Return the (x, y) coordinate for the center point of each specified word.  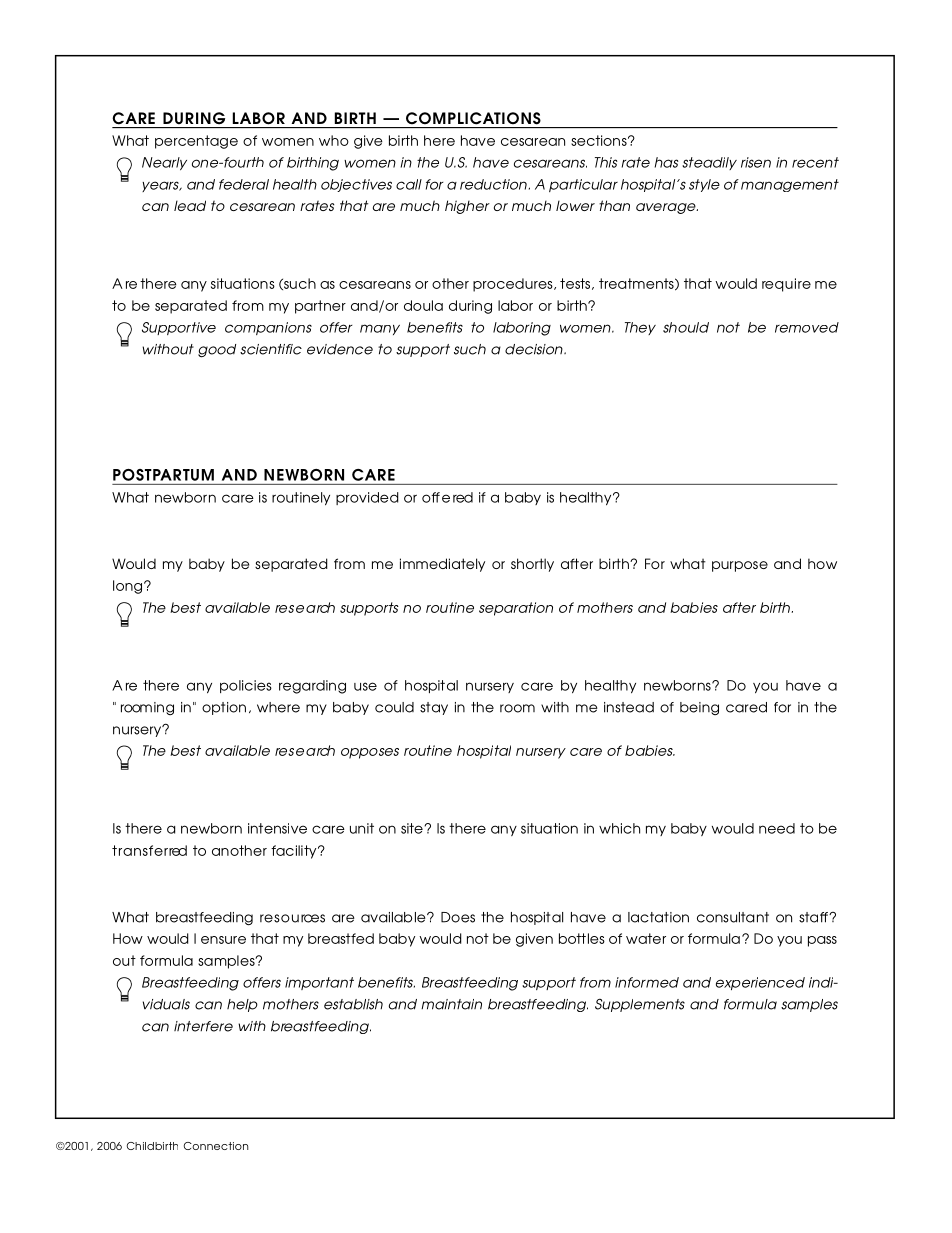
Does (458, 917)
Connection (216, 1146)
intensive (277, 828)
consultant (733, 917)
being (699, 708)
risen (756, 162)
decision (535, 349)
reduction (493, 184)
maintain (451, 1004)
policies (246, 686)
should (686, 327)
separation (516, 609)
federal (244, 184)
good (217, 351)
